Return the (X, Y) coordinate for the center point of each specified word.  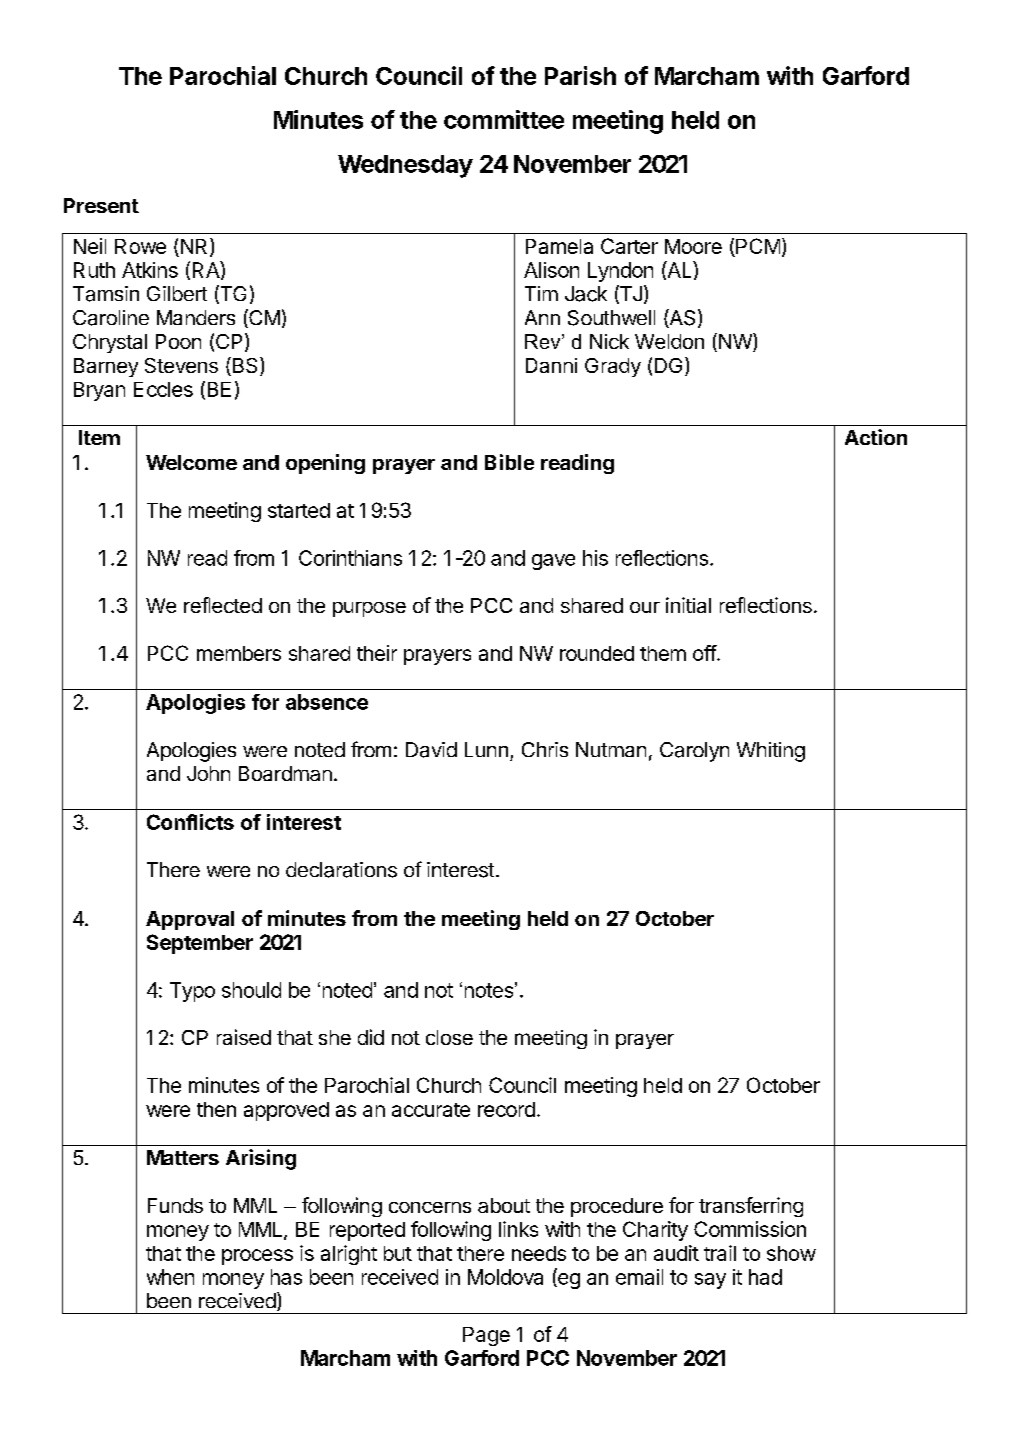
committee (504, 119)
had (765, 1277)
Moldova (505, 1277)
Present (101, 205)
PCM (757, 247)
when (170, 1277)
